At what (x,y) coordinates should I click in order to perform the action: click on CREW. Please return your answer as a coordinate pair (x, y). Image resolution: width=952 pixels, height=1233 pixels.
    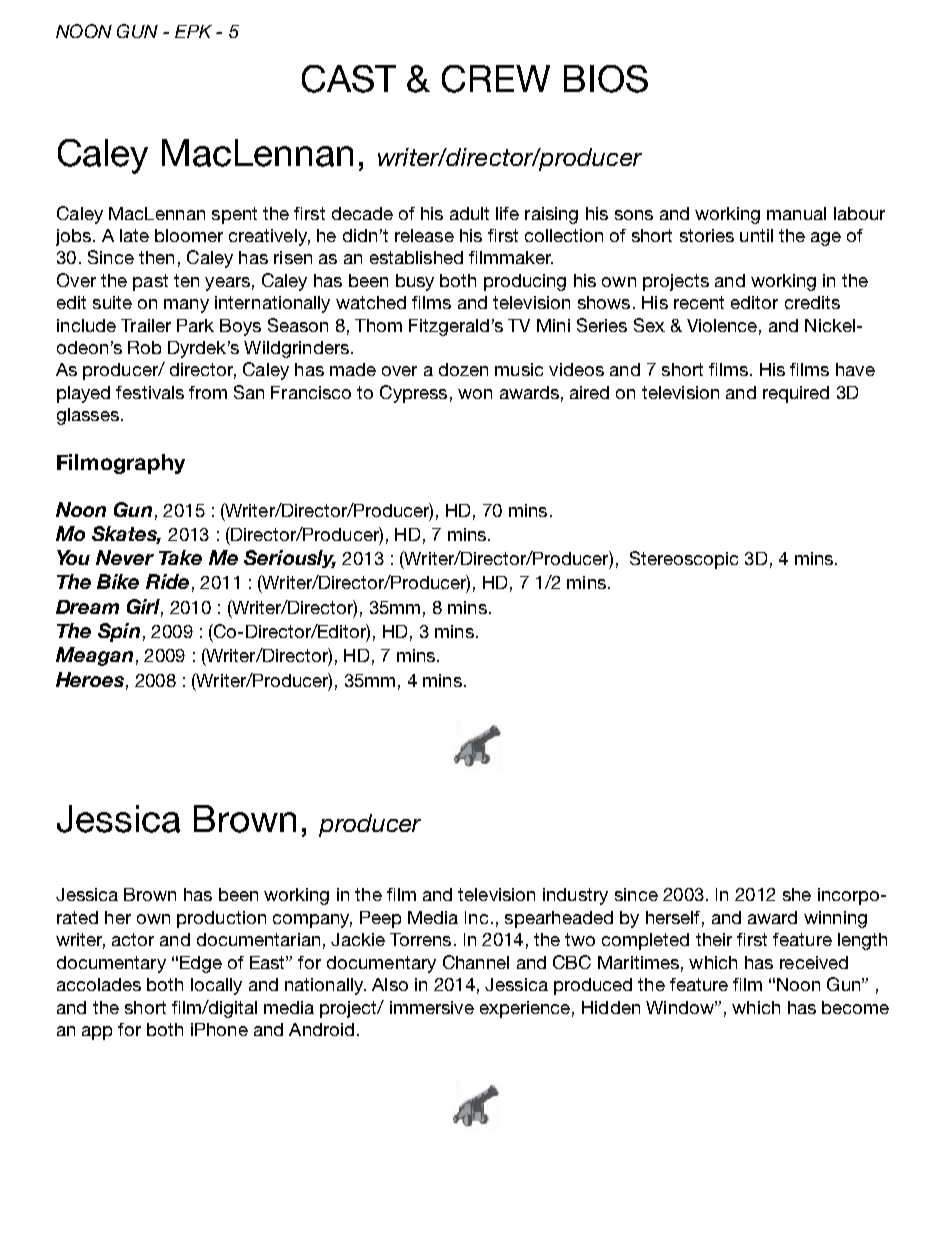
    Looking at the image, I should click on (496, 79).
